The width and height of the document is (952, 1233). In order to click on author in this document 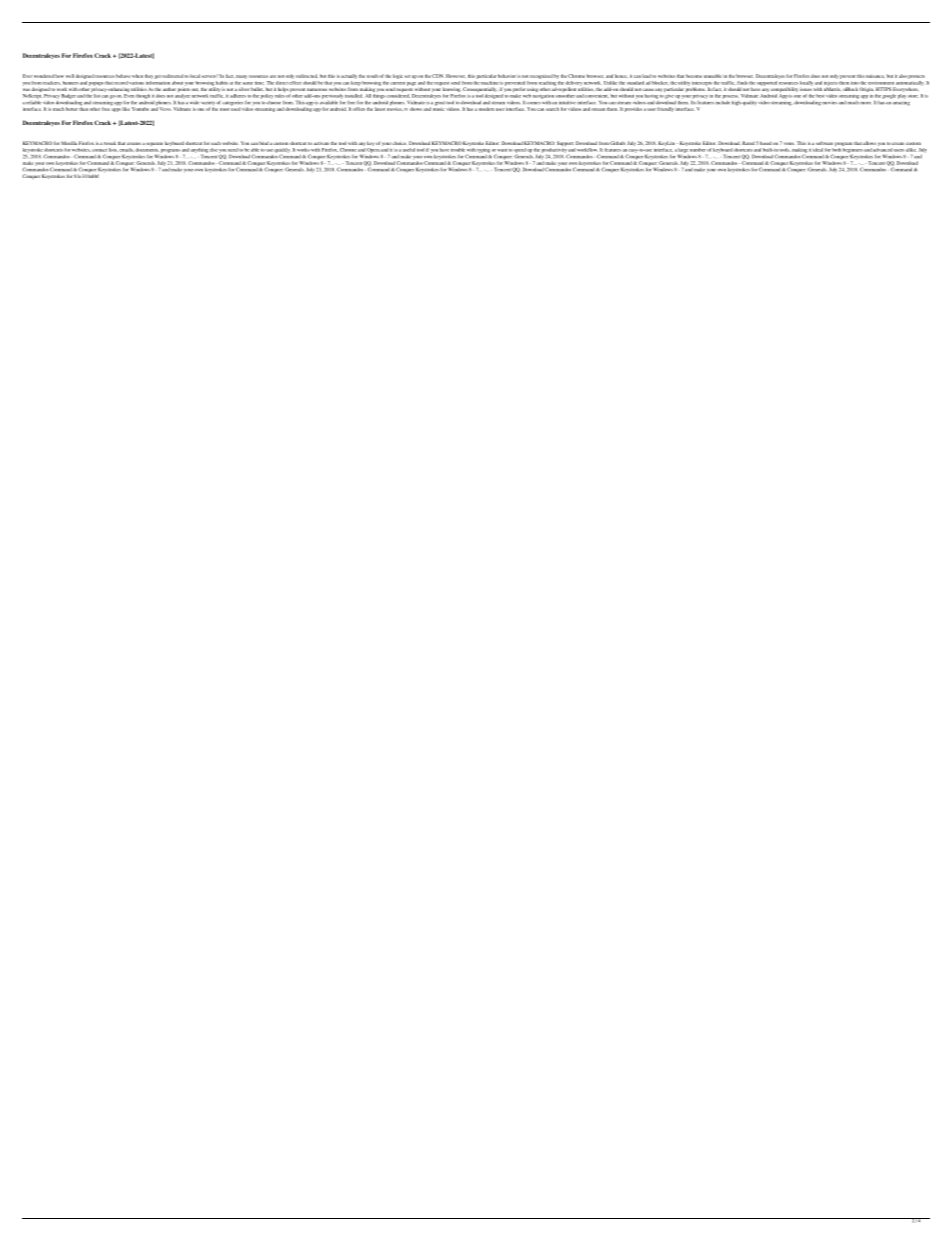, I will do `click(169, 89)`.
